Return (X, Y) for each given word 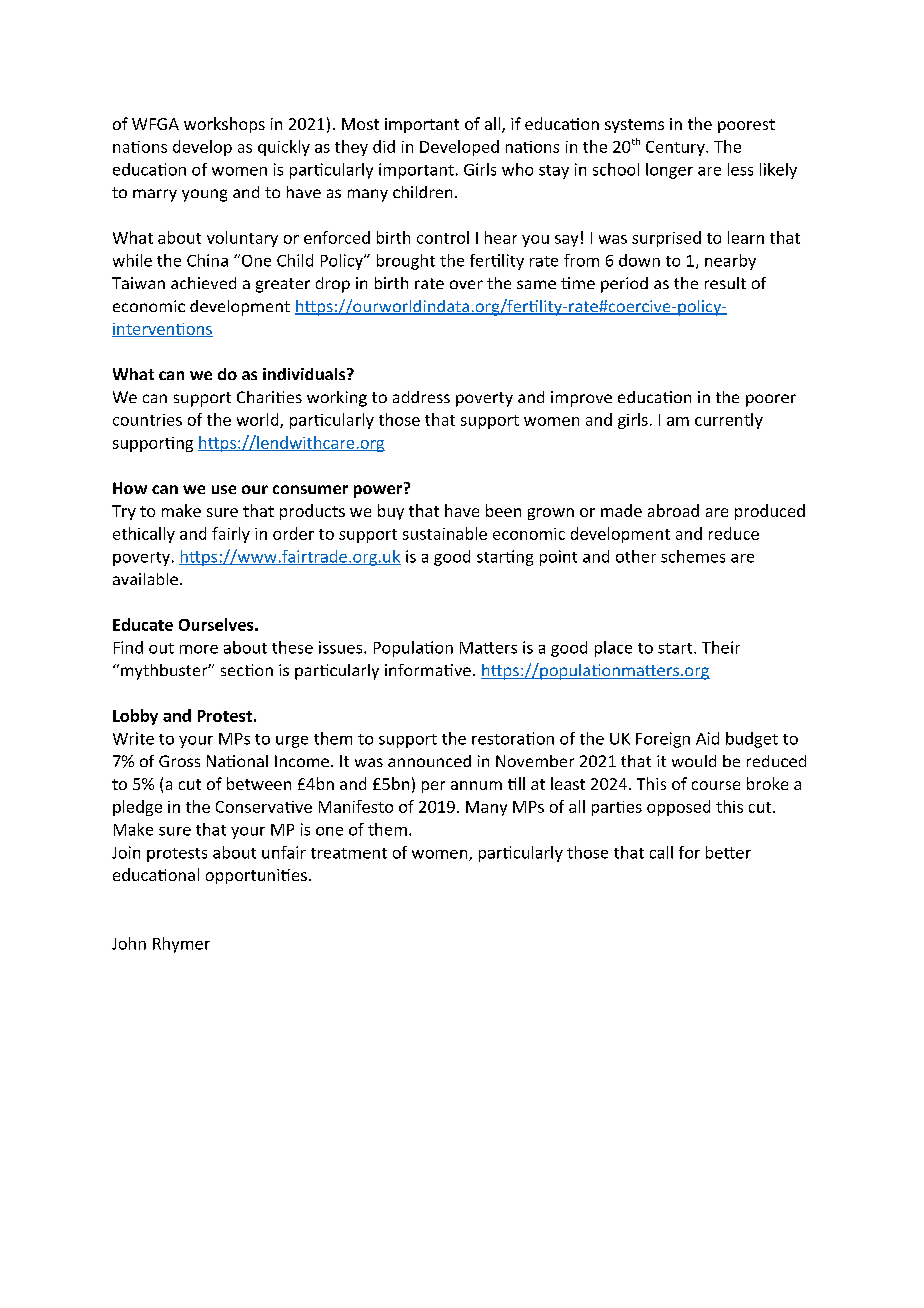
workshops (224, 125)
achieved (203, 283)
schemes (693, 556)
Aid (707, 738)
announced (429, 761)
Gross (179, 761)
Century (676, 148)
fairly (231, 535)
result (725, 283)
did (384, 146)
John (129, 943)
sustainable (445, 533)
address (421, 397)
